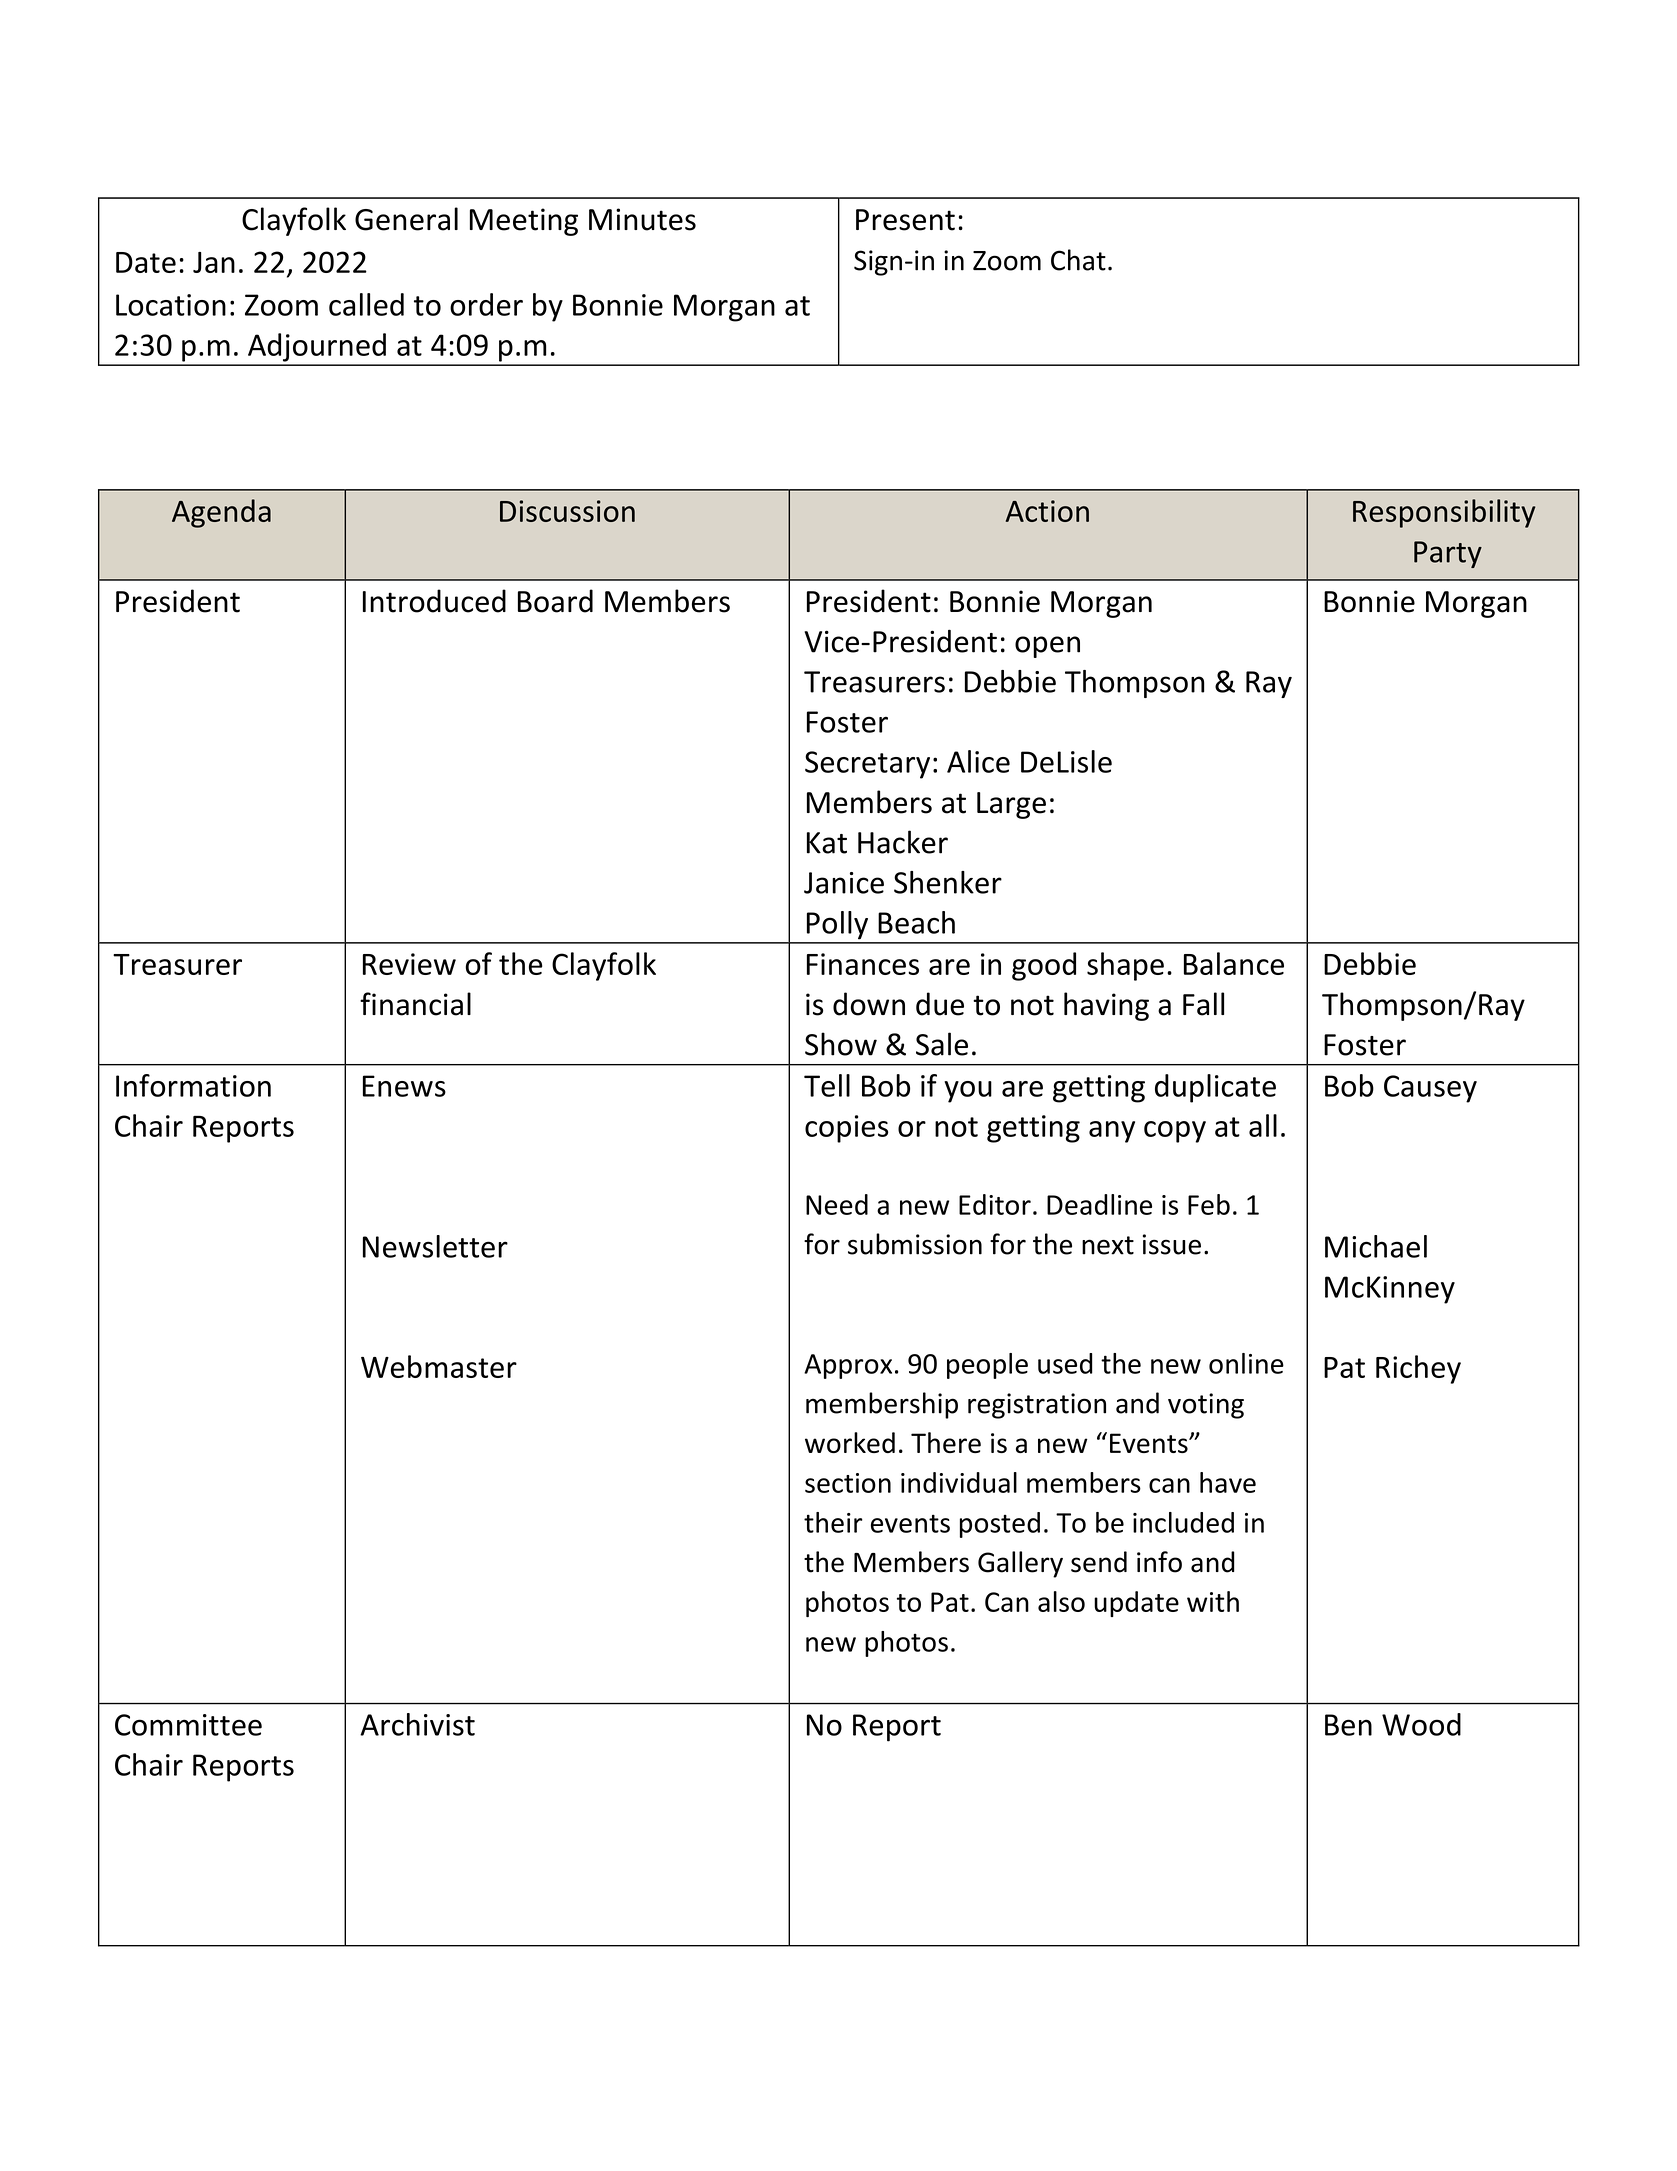 This screenshot has width=1677, height=2171. I want to click on Chat, so click(1078, 260).
